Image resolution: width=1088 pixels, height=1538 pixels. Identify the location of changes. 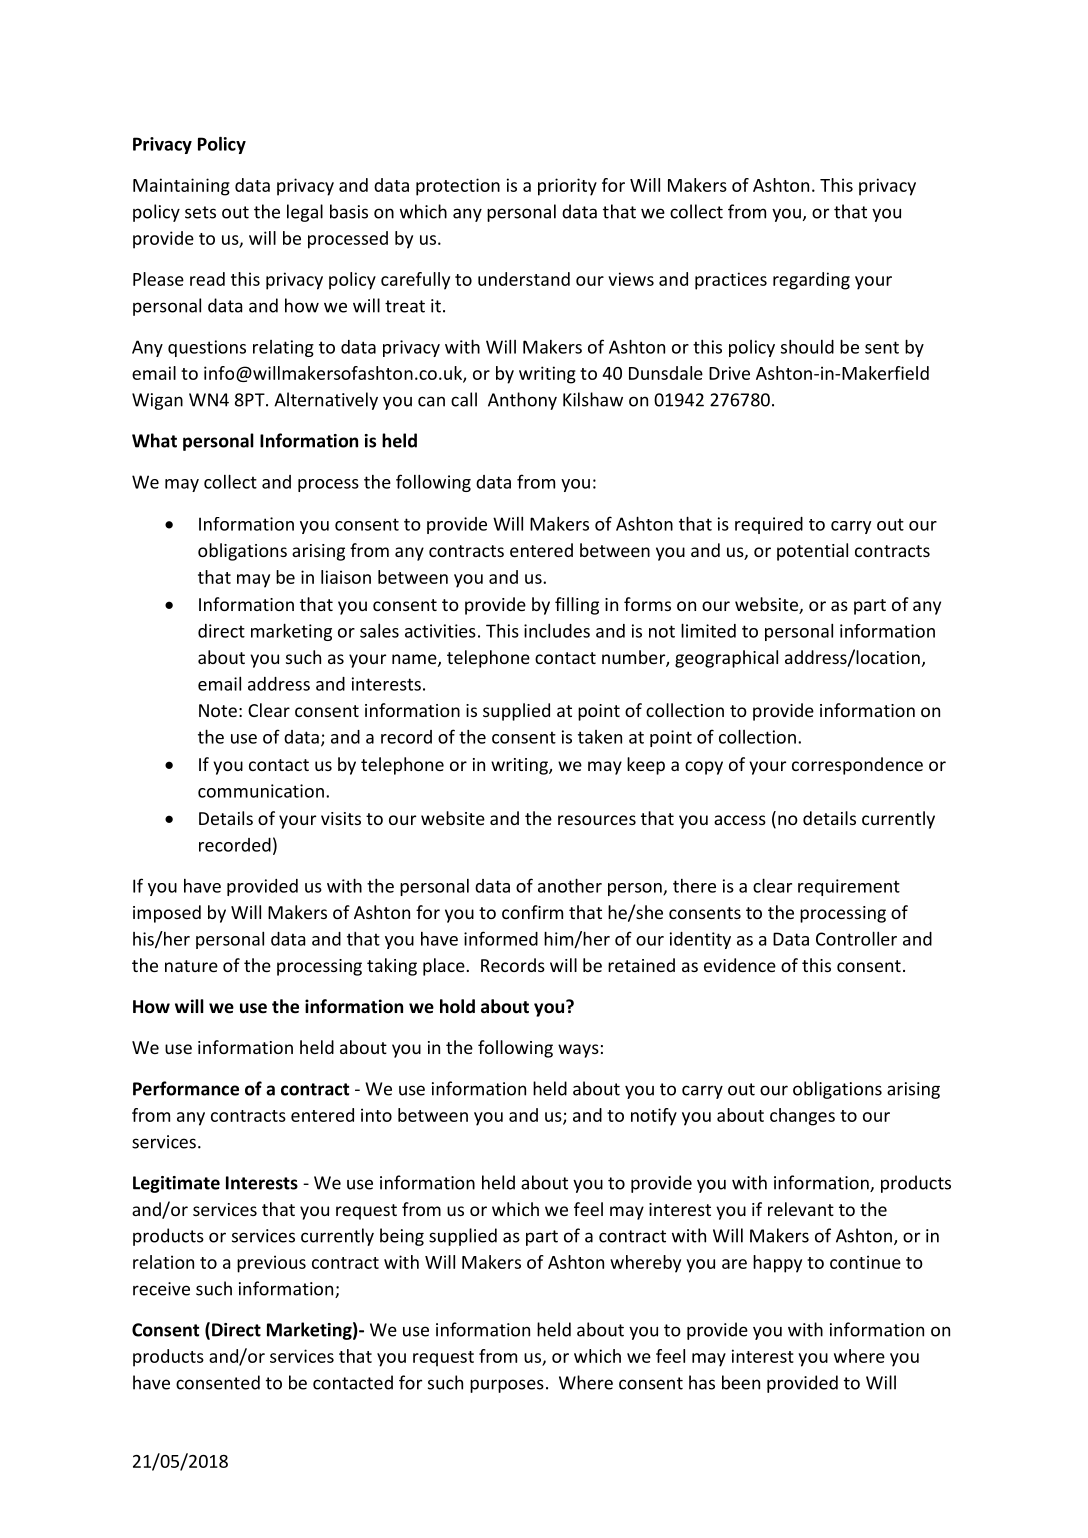
(802, 1117).
